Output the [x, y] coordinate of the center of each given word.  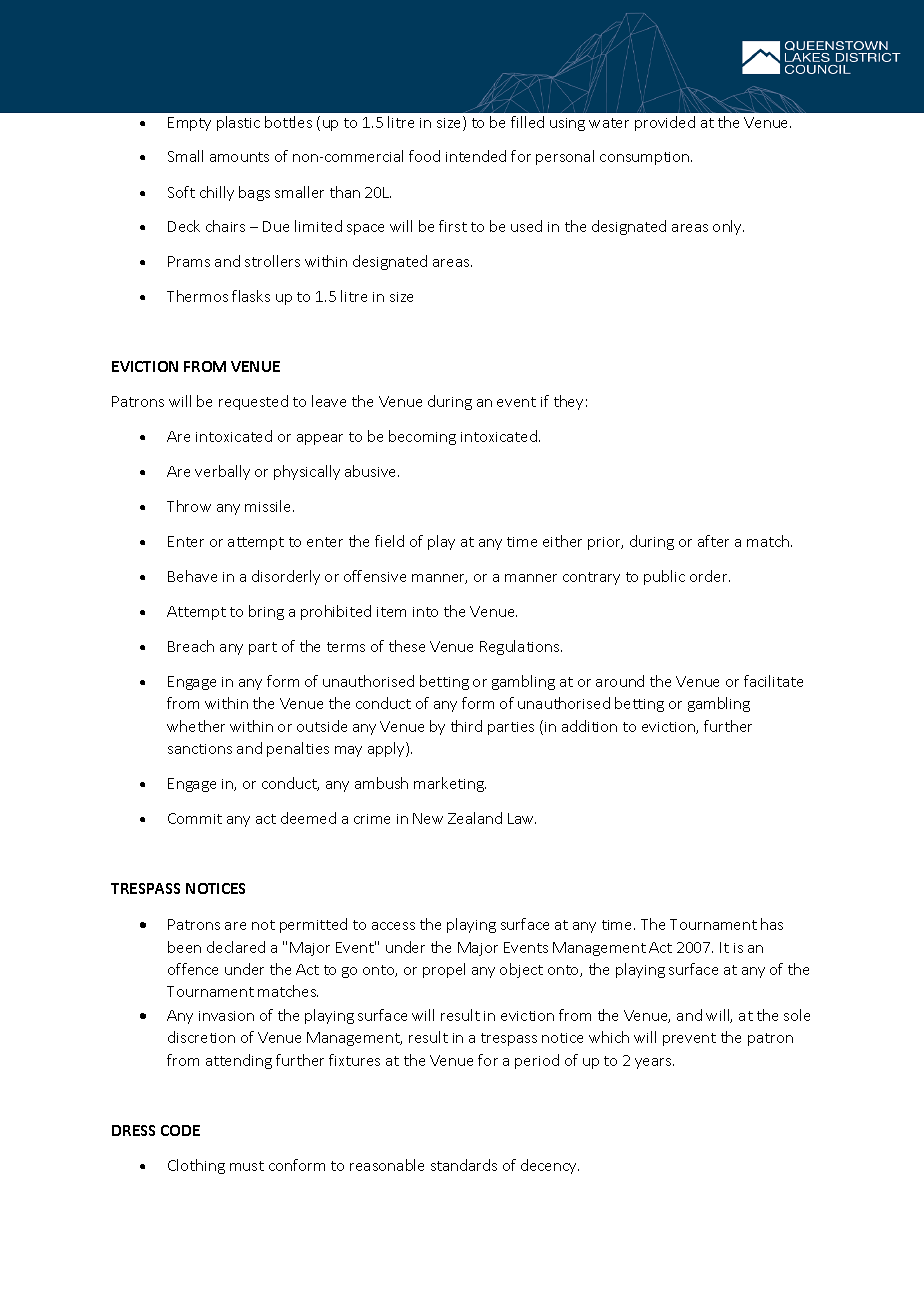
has [772, 924]
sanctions [200, 749]
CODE [180, 1130]
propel [444, 970]
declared [236, 947]
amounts [239, 157]
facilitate [773, 681]
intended [476, 156]
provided [665, 123]
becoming [422, 437]
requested [253, 402]
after [713, 541]
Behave [192, 576]
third [466, 726]
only [728, 227]
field [389, 541]
